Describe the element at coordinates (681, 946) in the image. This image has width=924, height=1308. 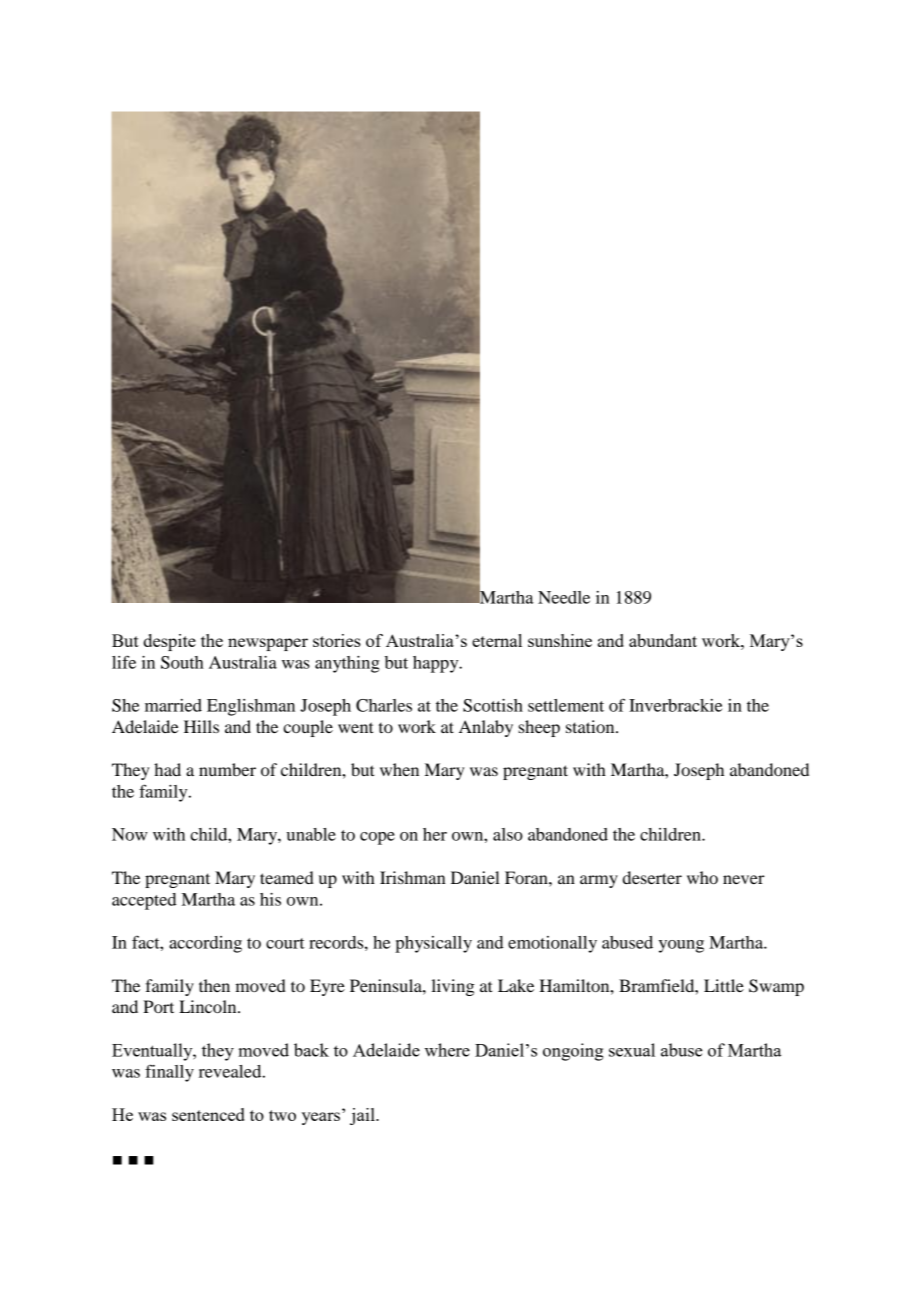
I see `young` at that location.
